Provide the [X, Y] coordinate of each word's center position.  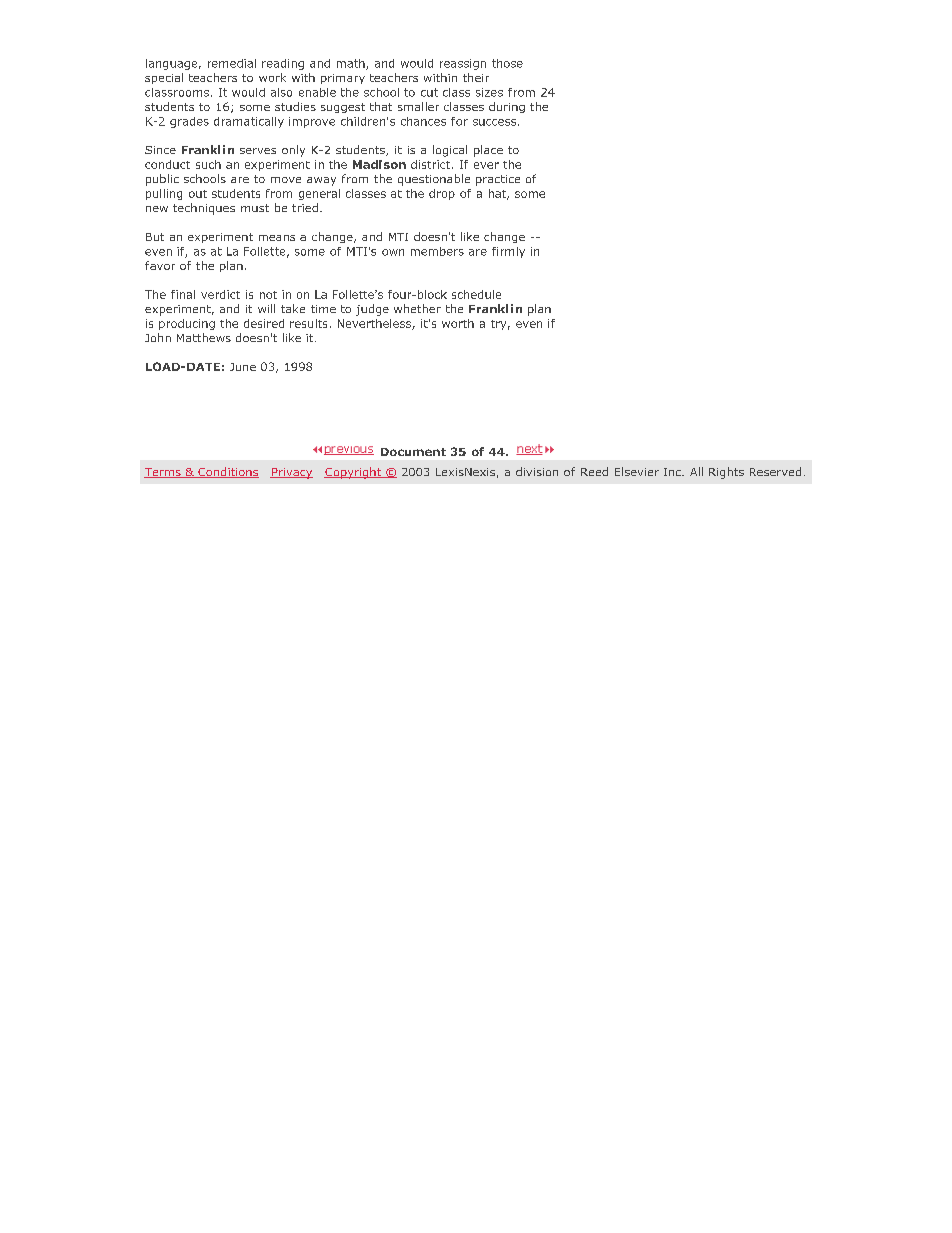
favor [160, 265]
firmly [508, 252]
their [476, 77]
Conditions [227, 472]
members [437, 251]
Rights [726, 473]
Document [413, 452]
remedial [232, 63]
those [507, 63]
